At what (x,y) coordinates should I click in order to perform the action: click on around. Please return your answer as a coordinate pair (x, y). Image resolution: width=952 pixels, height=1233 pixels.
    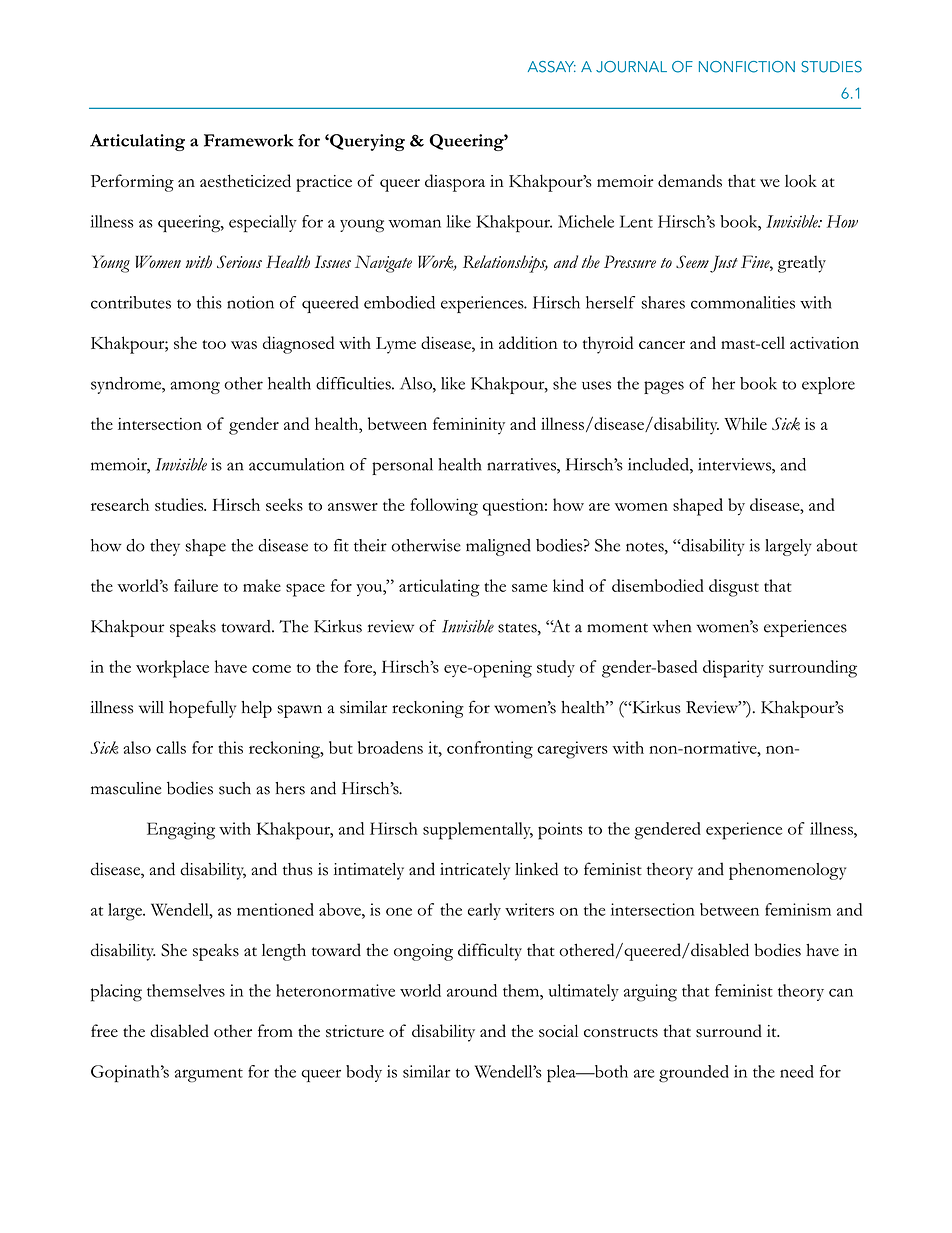
    Looking at the image, I should click on (472, 990).
